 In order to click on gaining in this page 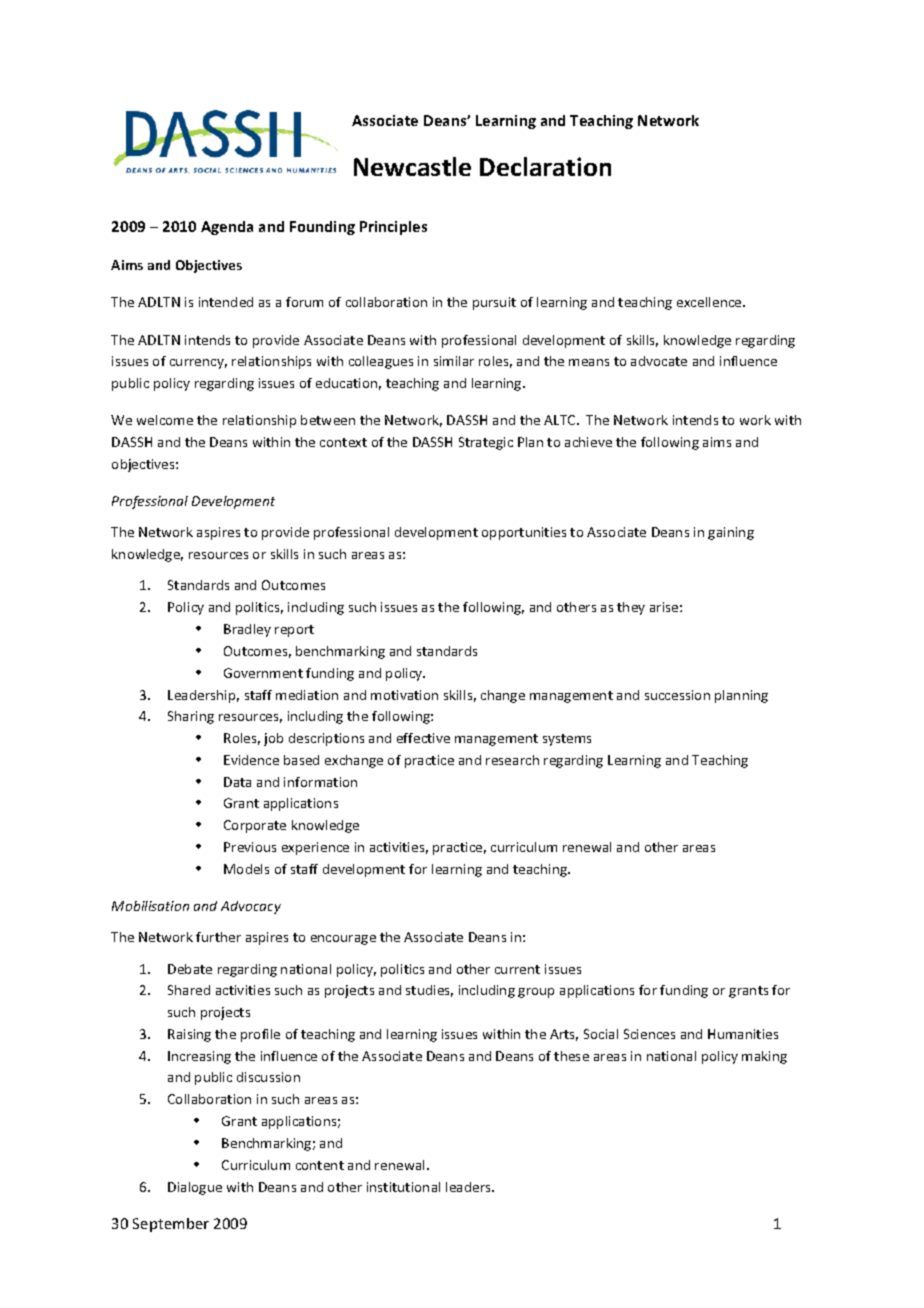, I will do `click(731, 533)`.
